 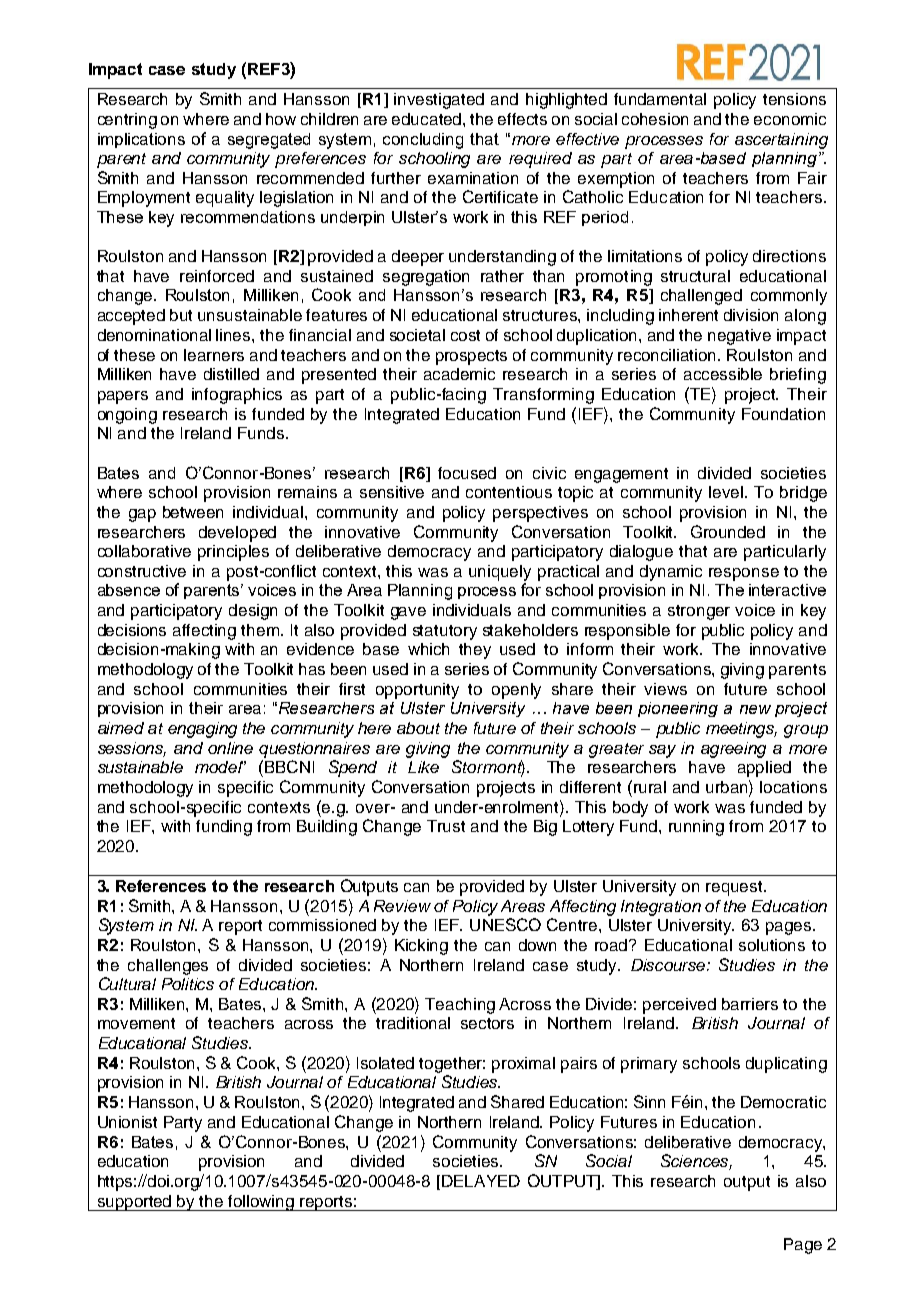 What do you see at coordinates (475, 651) in the screenshot?
I see `they` at bounding box center [475, 651].
